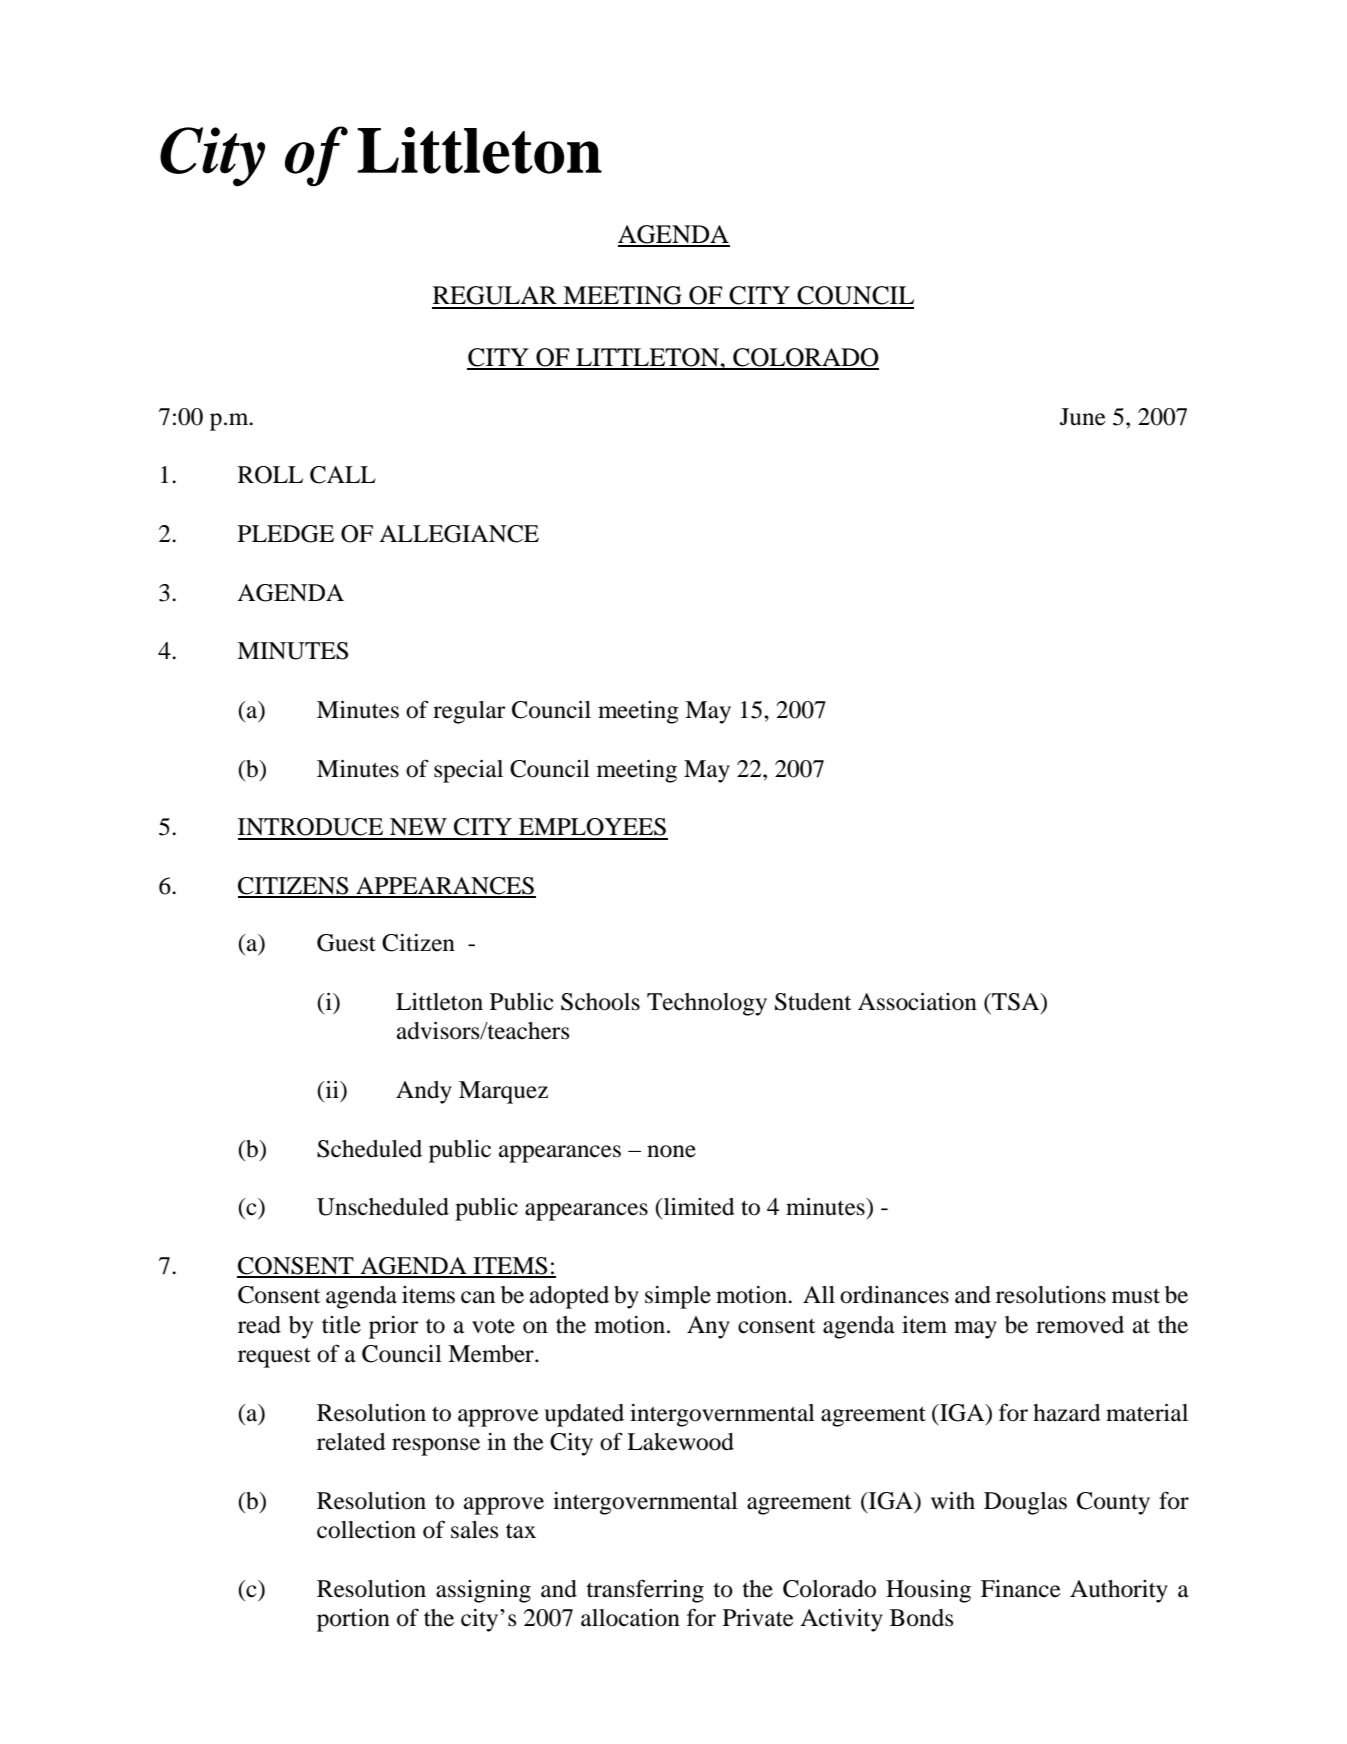 The image size is (1347, 1744). I want to click on limited, so click(698, 1207).
